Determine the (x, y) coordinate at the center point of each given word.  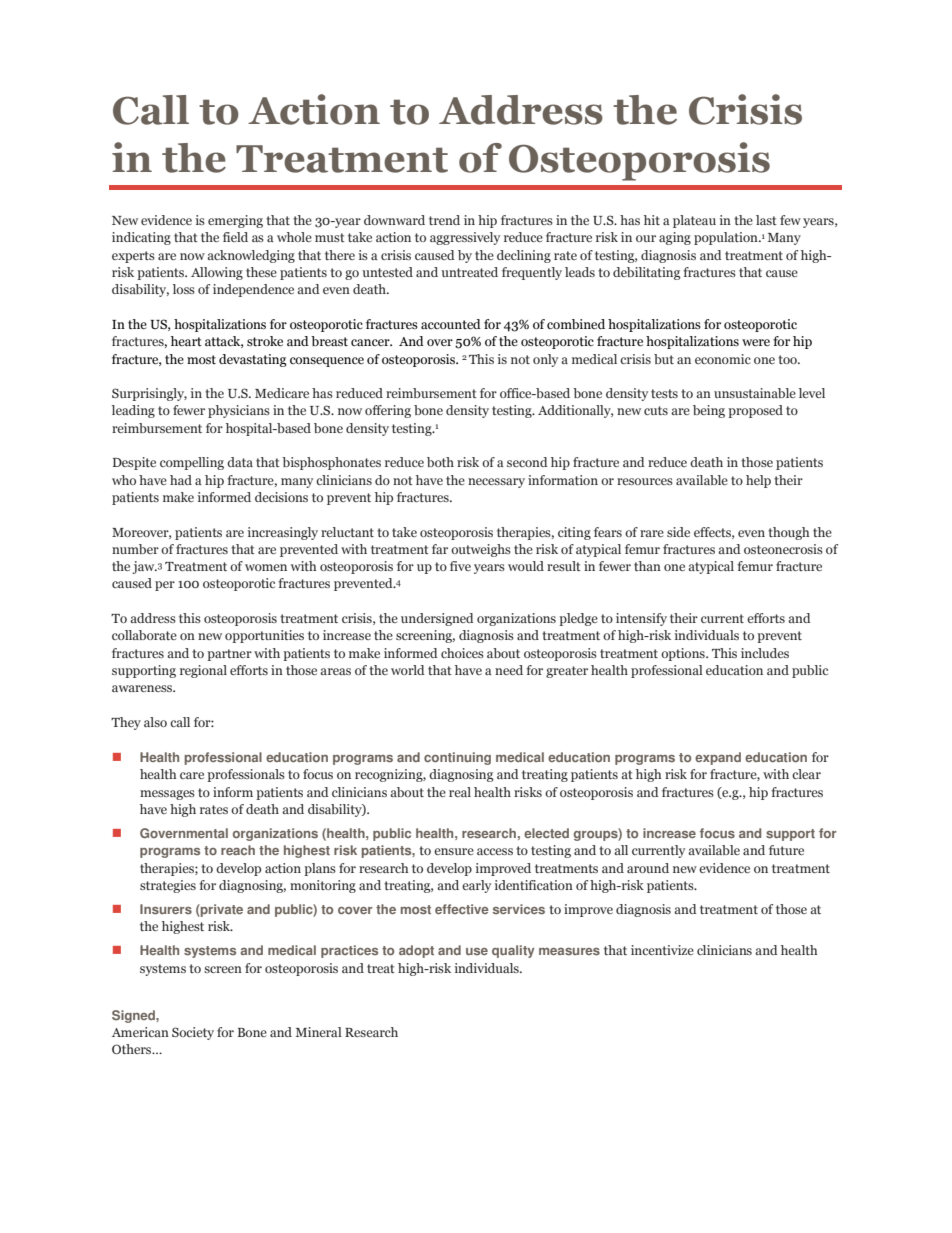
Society (193, 1033)
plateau (694, 221)
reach (238, 850)
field (235, 237)
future (786, 850)
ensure (454, 851)
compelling (192, 463)
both (440, 462)
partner (229, 655)
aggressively (465, 238)
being (709, 411)
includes (765, 653)
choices (462, 653)
